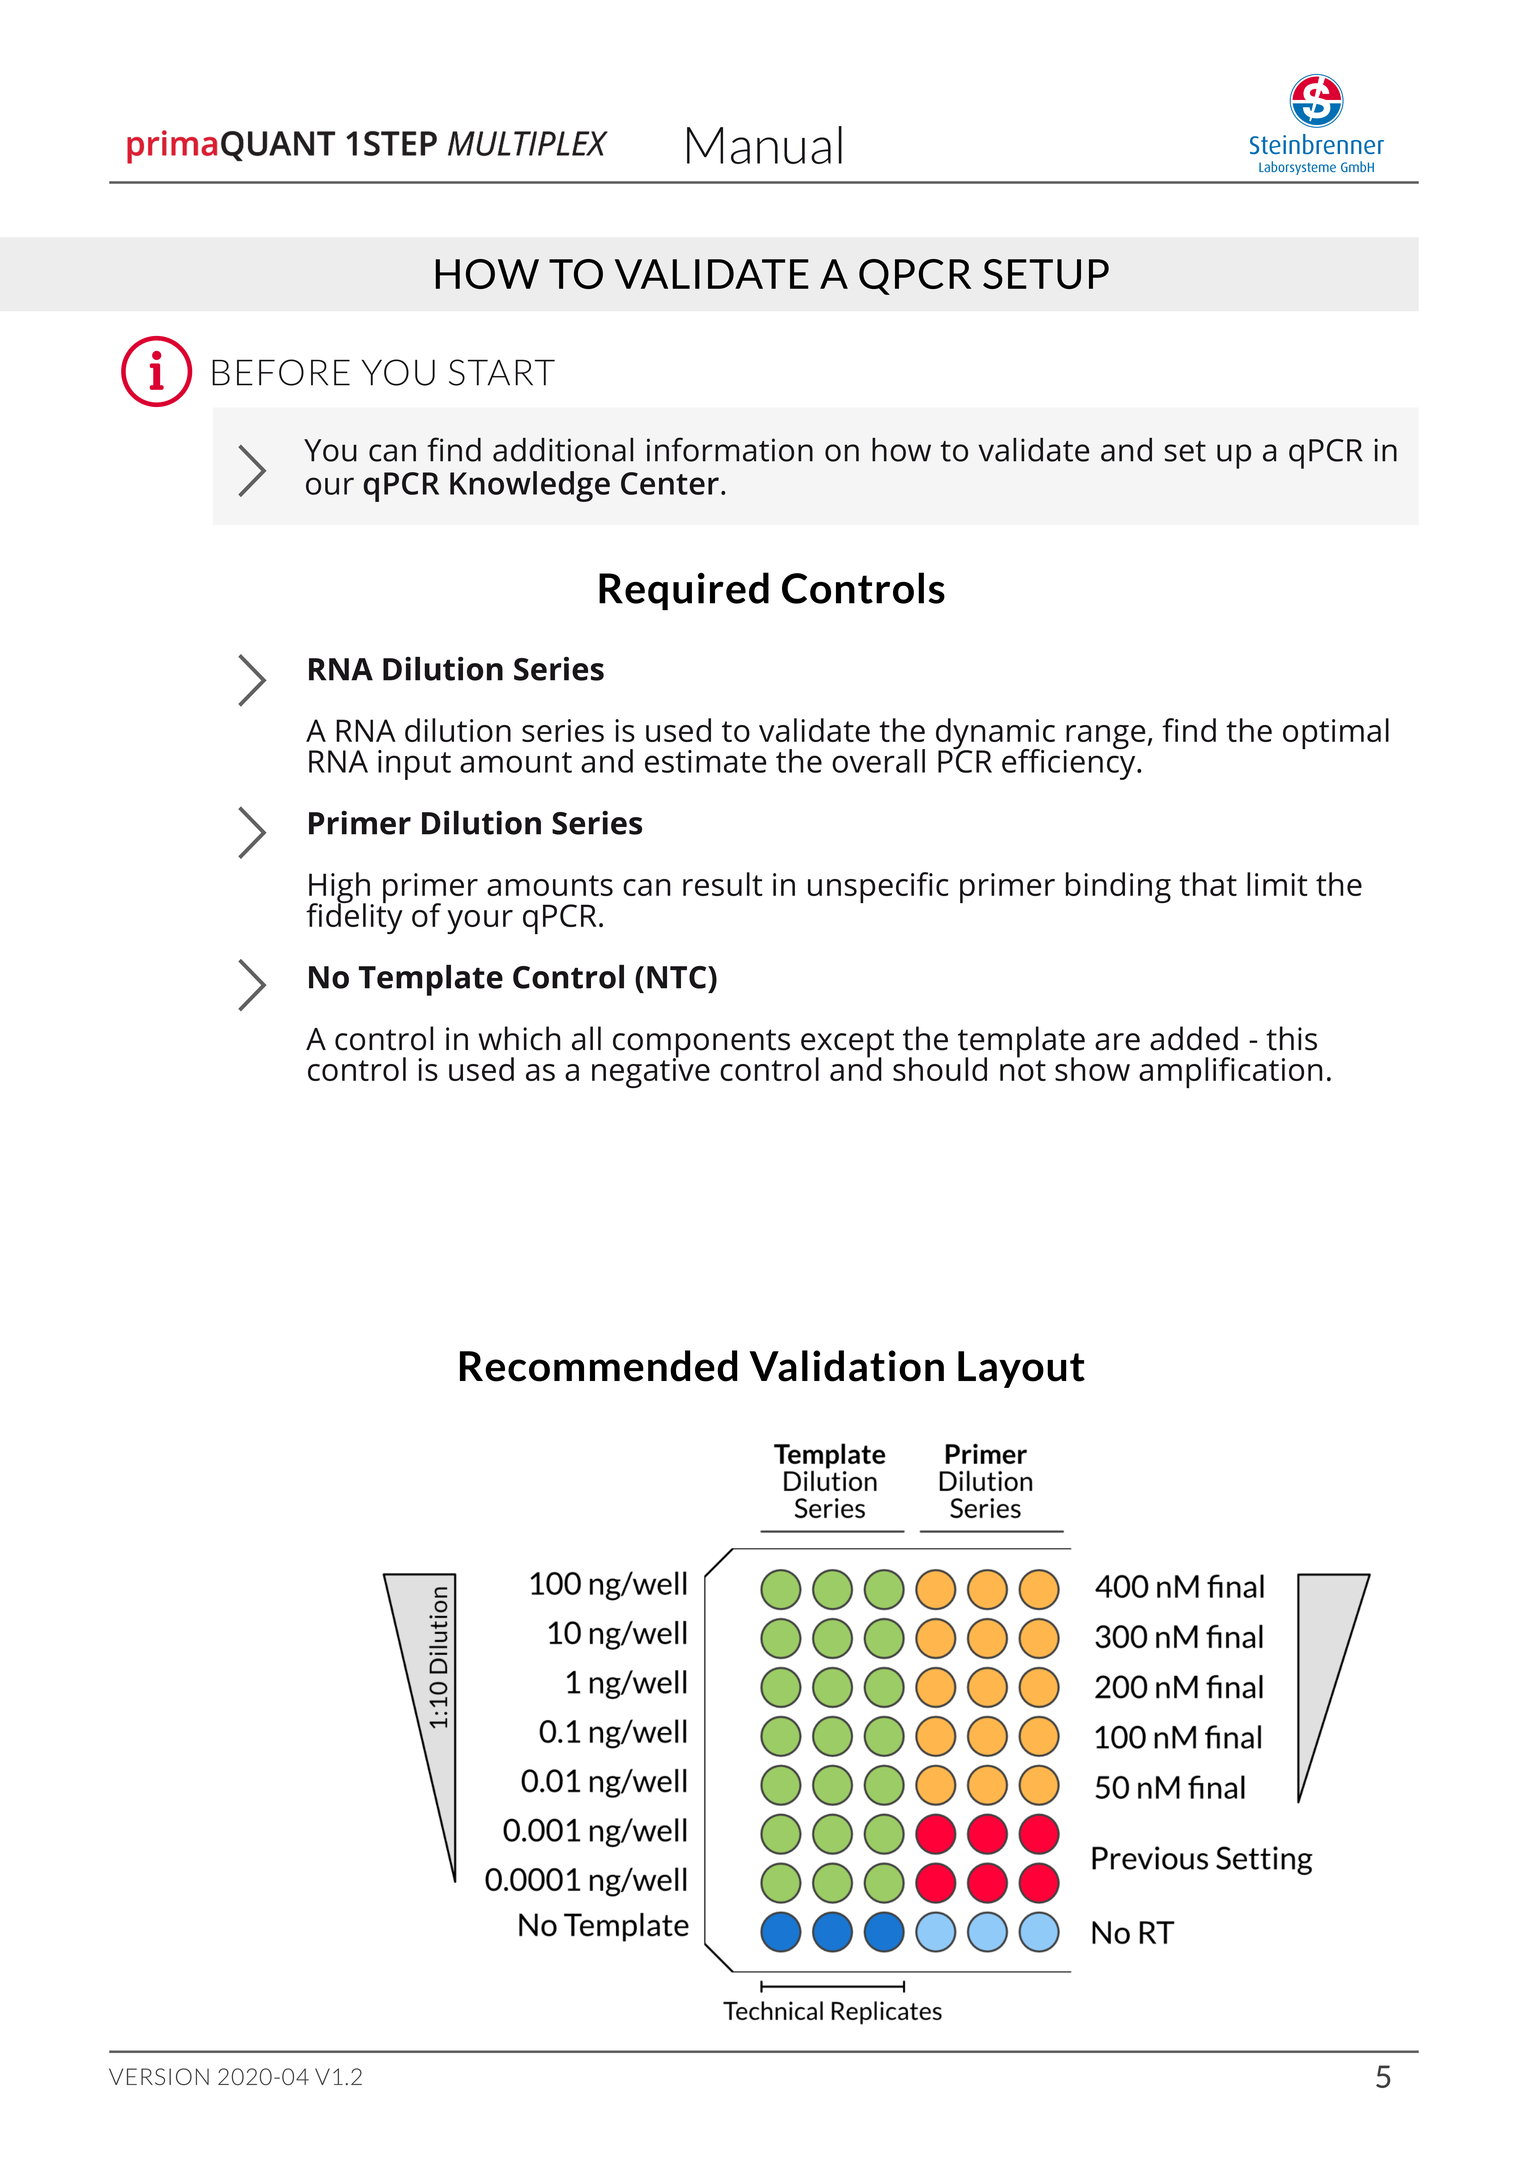  Describe the element at coordinates (846, 1366) in the screenshot. I see `Validation` at that location.
